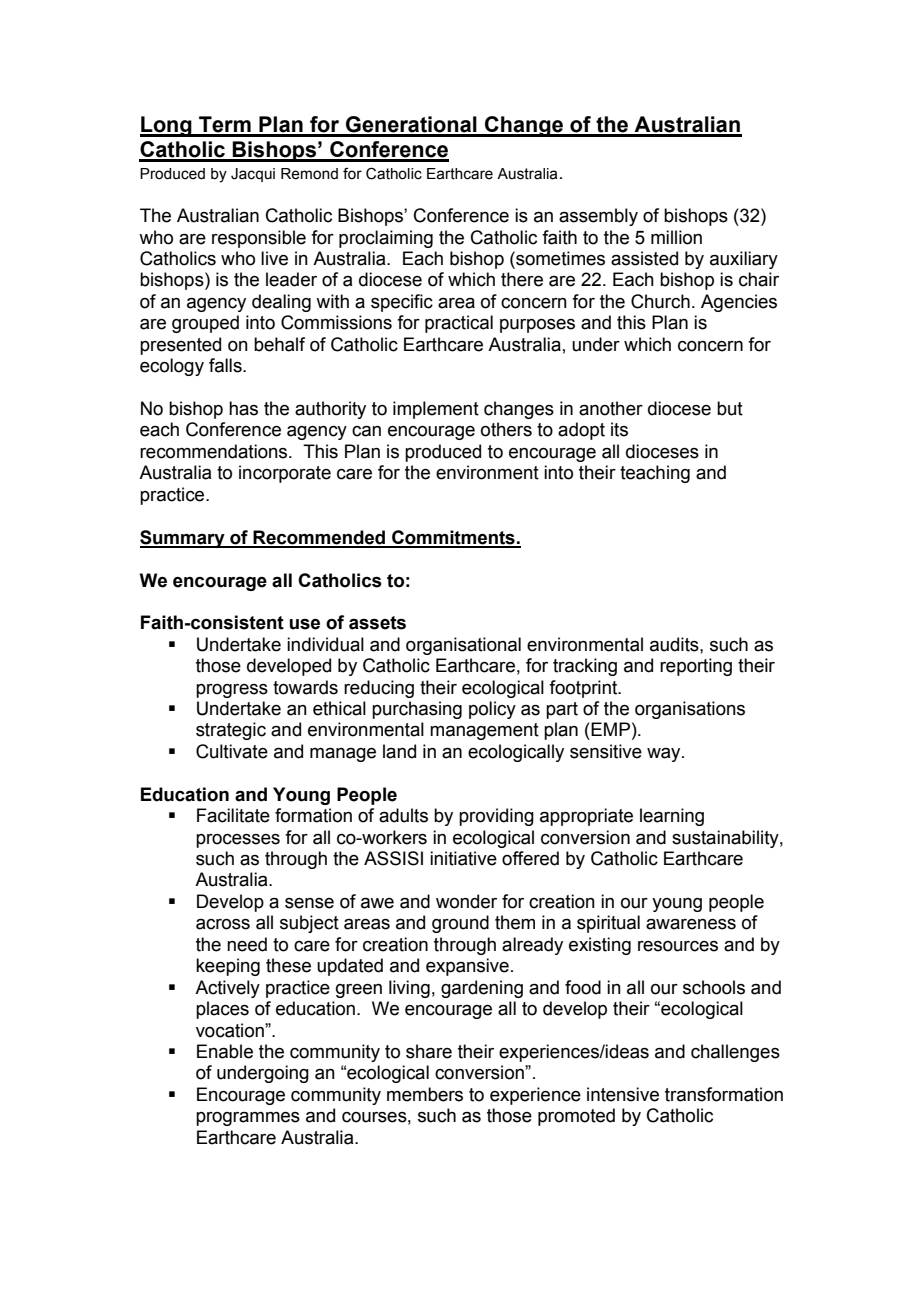  Describe the element at coordinates (215, 451) in the screenshot. I see `recommendations` at that location.
